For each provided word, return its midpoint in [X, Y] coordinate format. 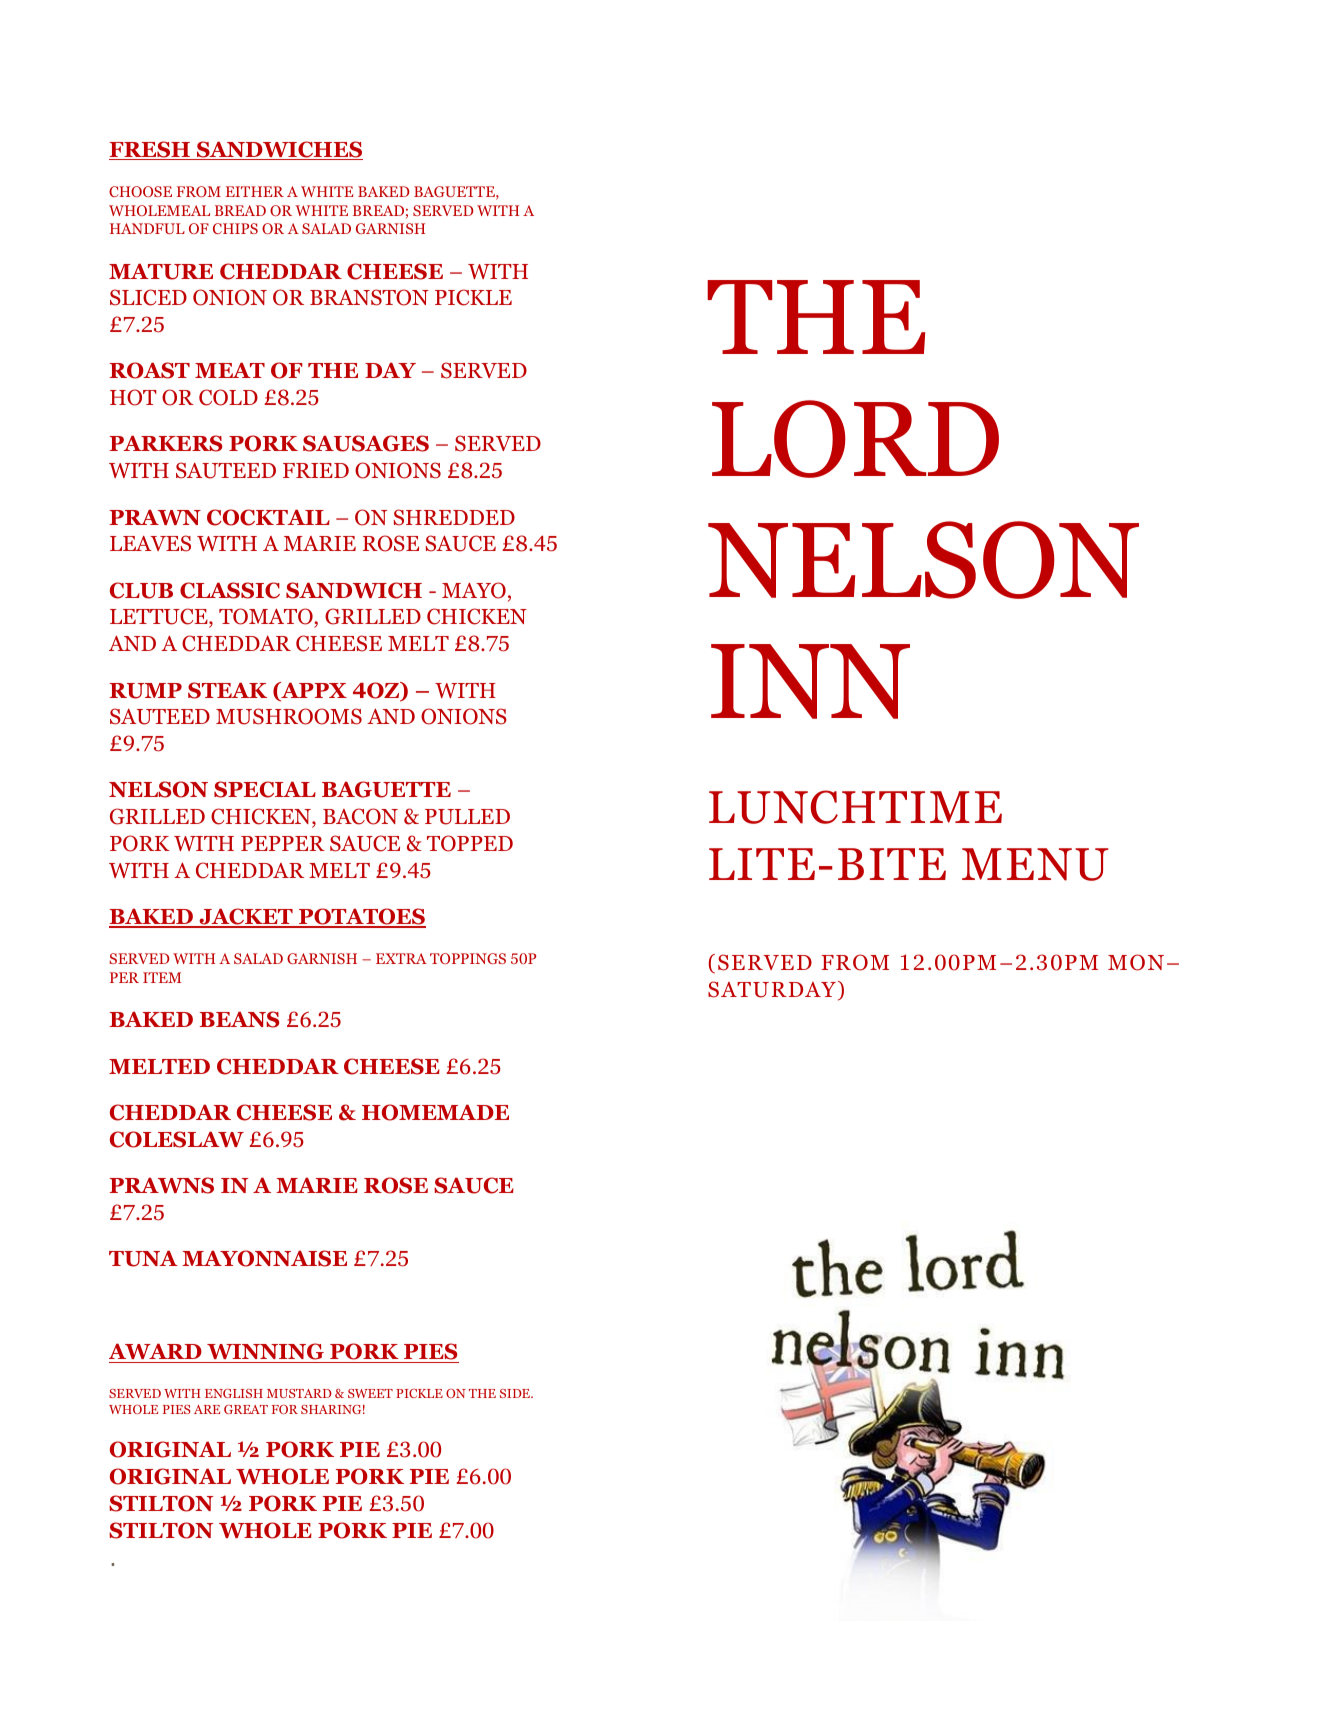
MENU [1035, 864]
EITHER [255, 191]
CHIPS [235, 228]
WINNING [265, 1353]
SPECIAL [265, 789]
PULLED [467, 817]
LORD [855, 439]
